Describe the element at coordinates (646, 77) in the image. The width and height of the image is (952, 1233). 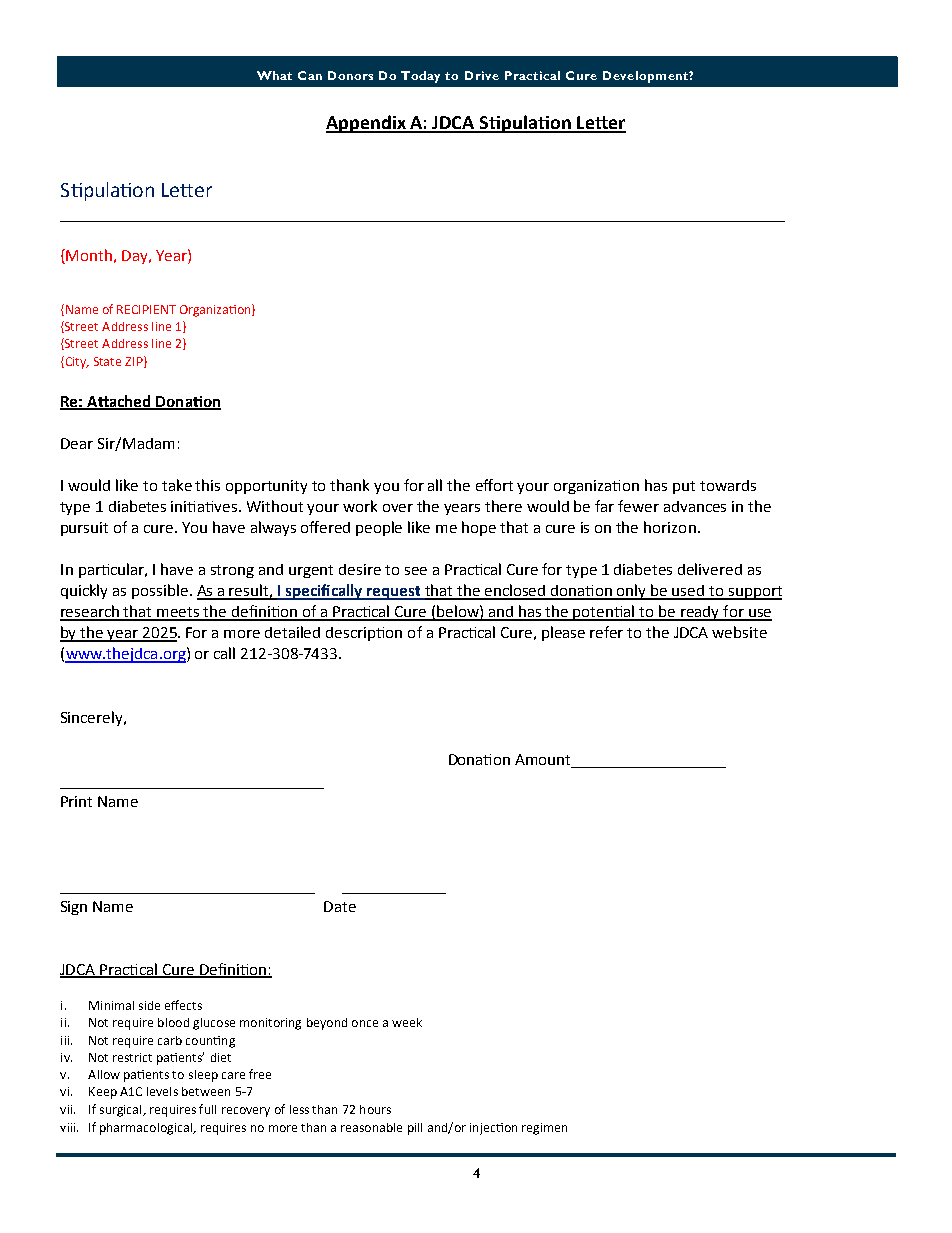
I see `Development` at that location.
